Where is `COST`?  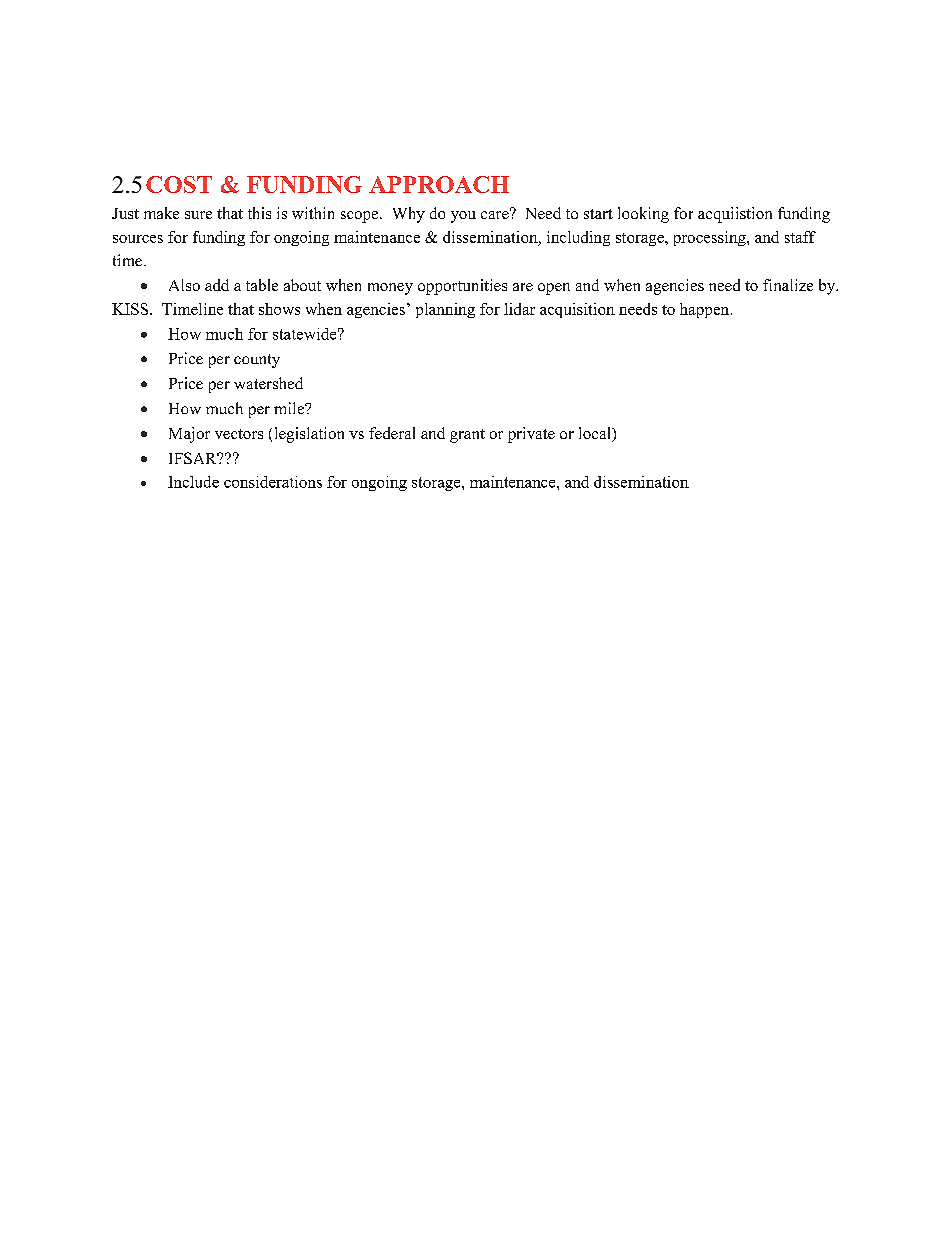
COST is located at coordinates (179, 184).
